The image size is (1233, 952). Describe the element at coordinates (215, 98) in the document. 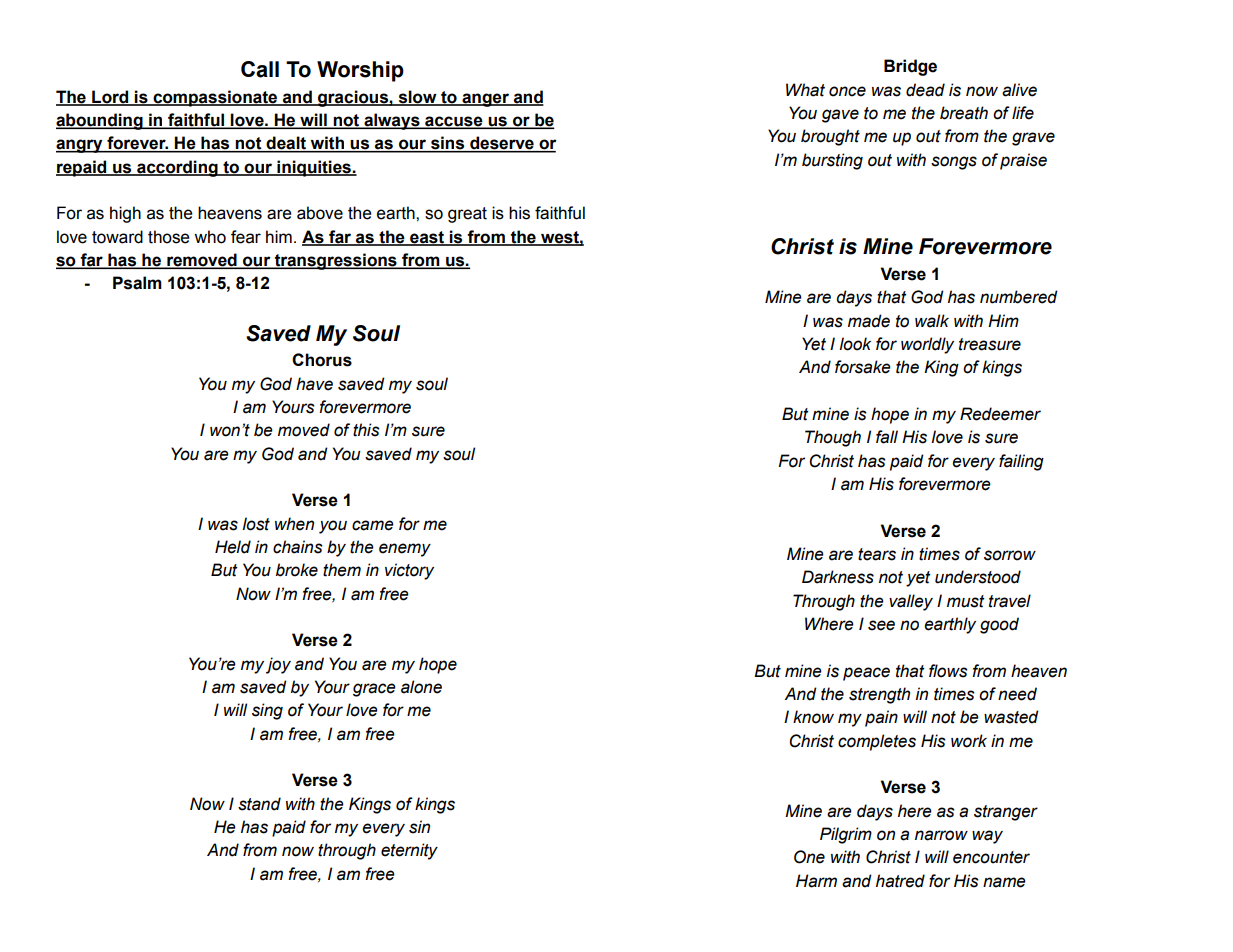

I see `compassionate` at that location.
